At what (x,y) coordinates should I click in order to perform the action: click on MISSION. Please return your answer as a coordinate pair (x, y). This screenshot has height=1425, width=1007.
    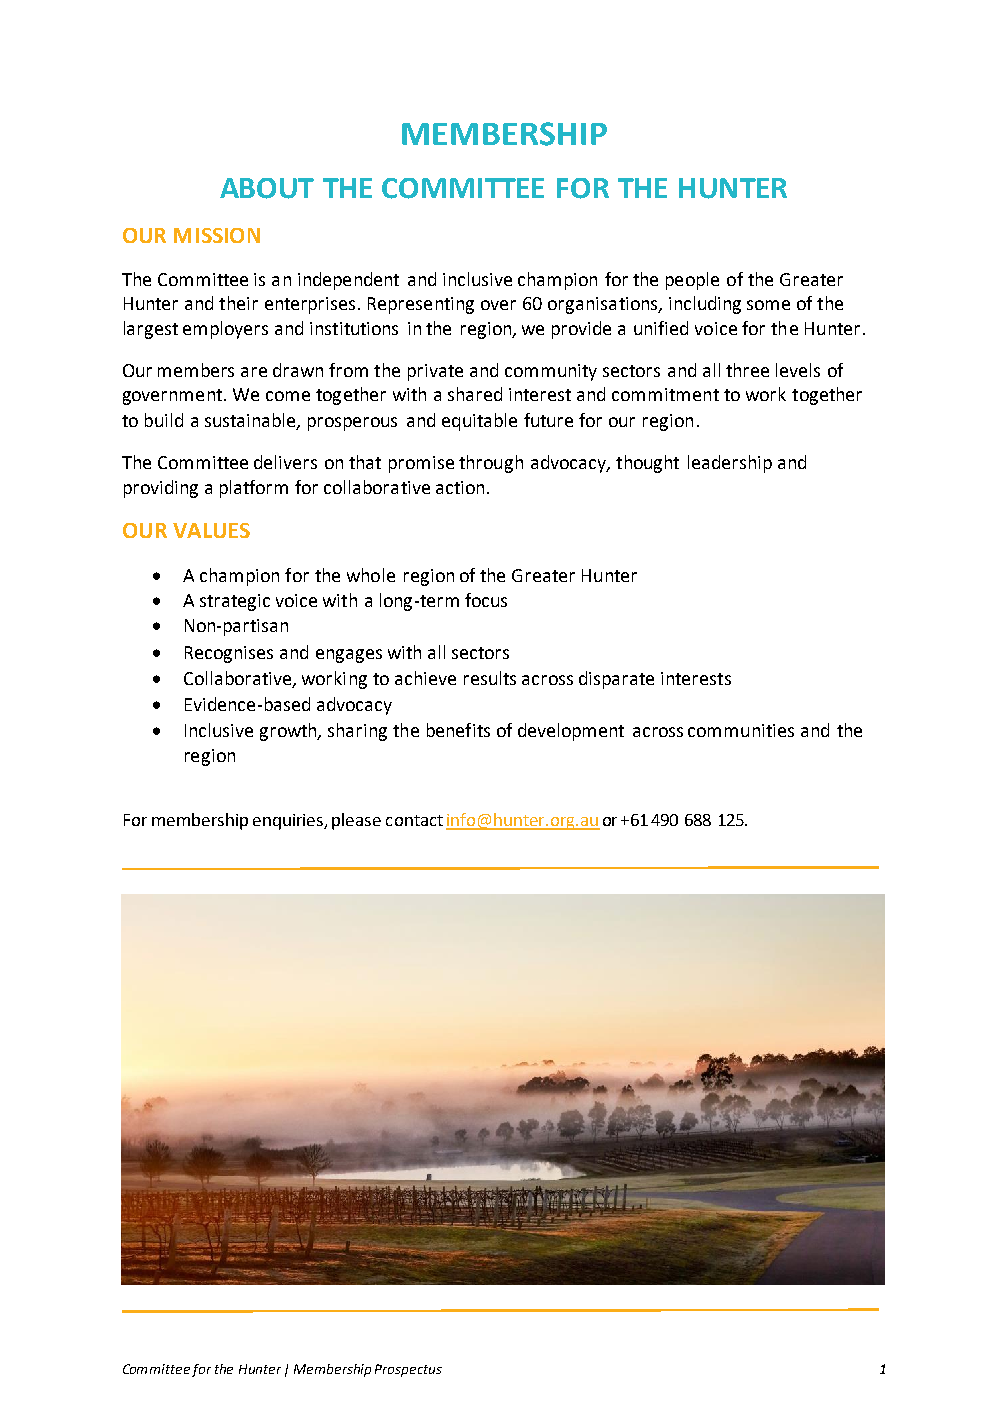
    Looking at the image, I should click on (217, 235).
